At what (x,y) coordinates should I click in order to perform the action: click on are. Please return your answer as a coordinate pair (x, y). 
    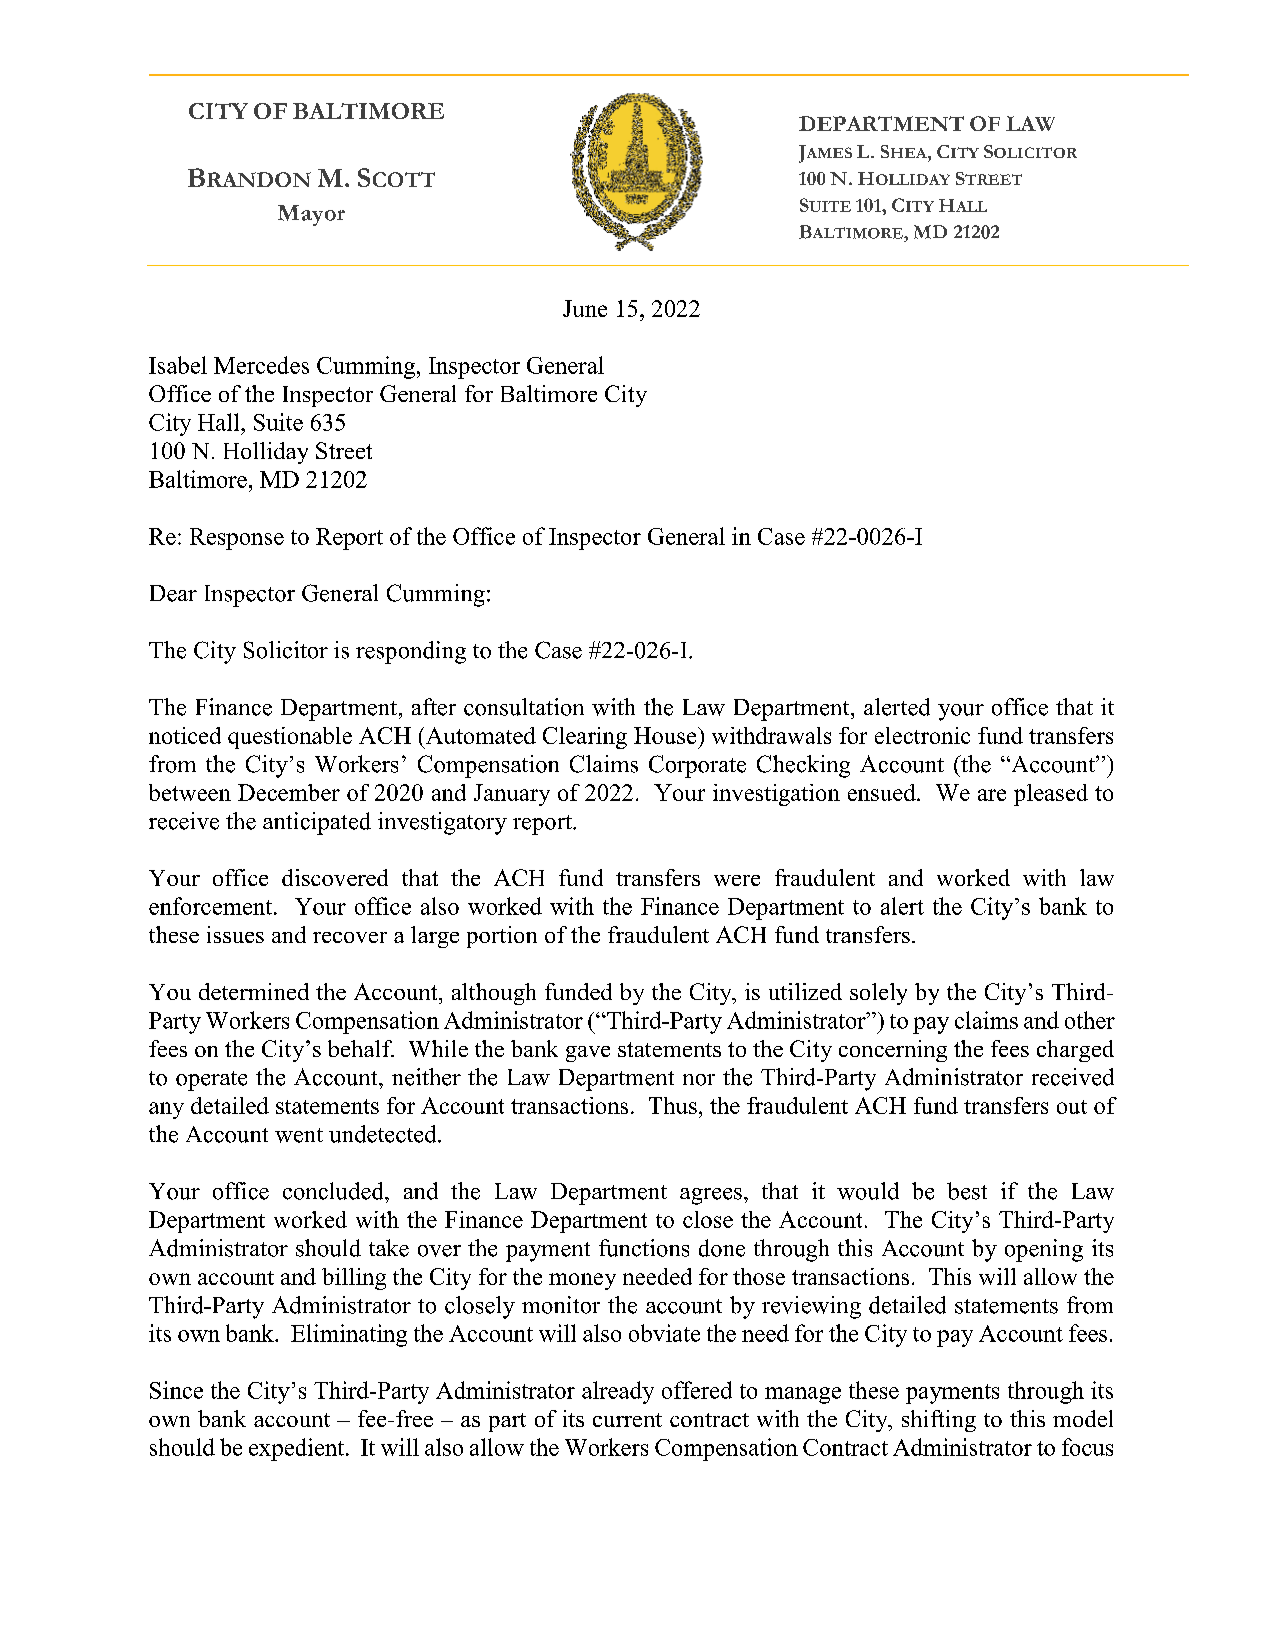
    Looking at the image, I should click on (992, 795).
